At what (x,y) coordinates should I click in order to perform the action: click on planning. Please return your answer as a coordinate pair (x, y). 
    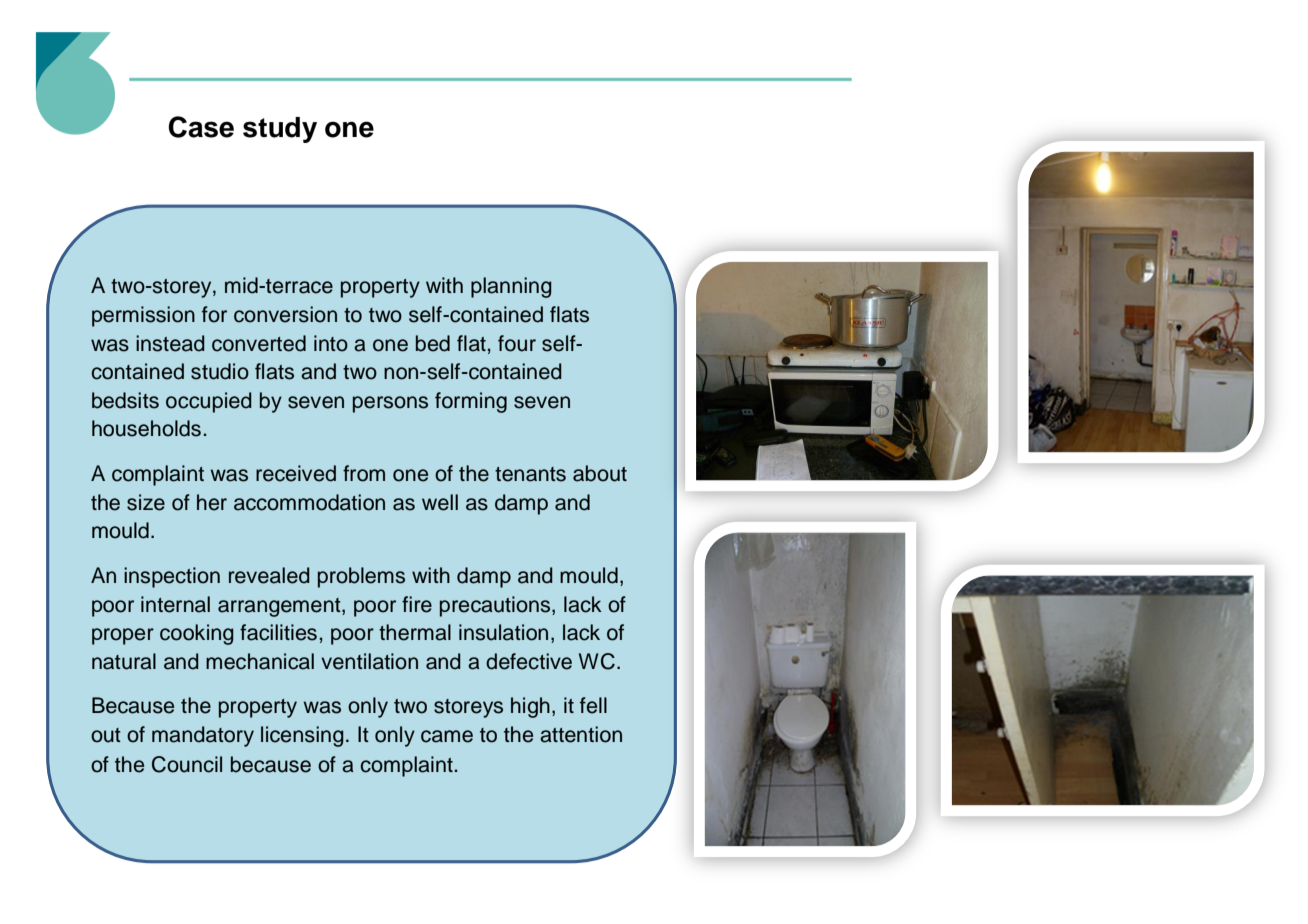
    Looking at the image, I should click on (511, 287).
